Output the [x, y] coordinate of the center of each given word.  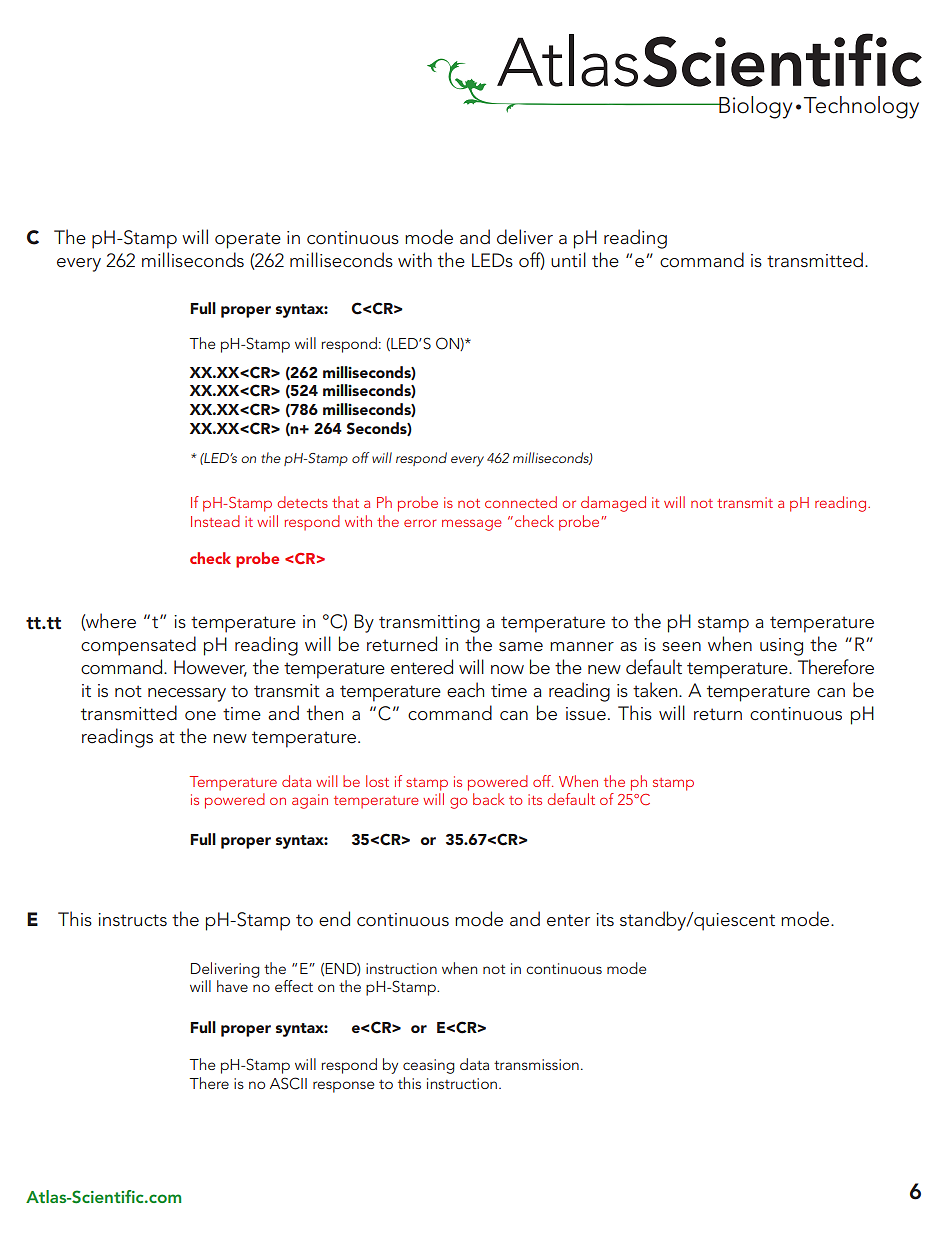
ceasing [429, 1066]
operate [248, 240]
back [488, 799]
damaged [613, 504]
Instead [215, 521]
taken [656, 690]
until [568, 259]
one [200, 716]
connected [521, 502]
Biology [754, 107]
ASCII [288, 1083]
